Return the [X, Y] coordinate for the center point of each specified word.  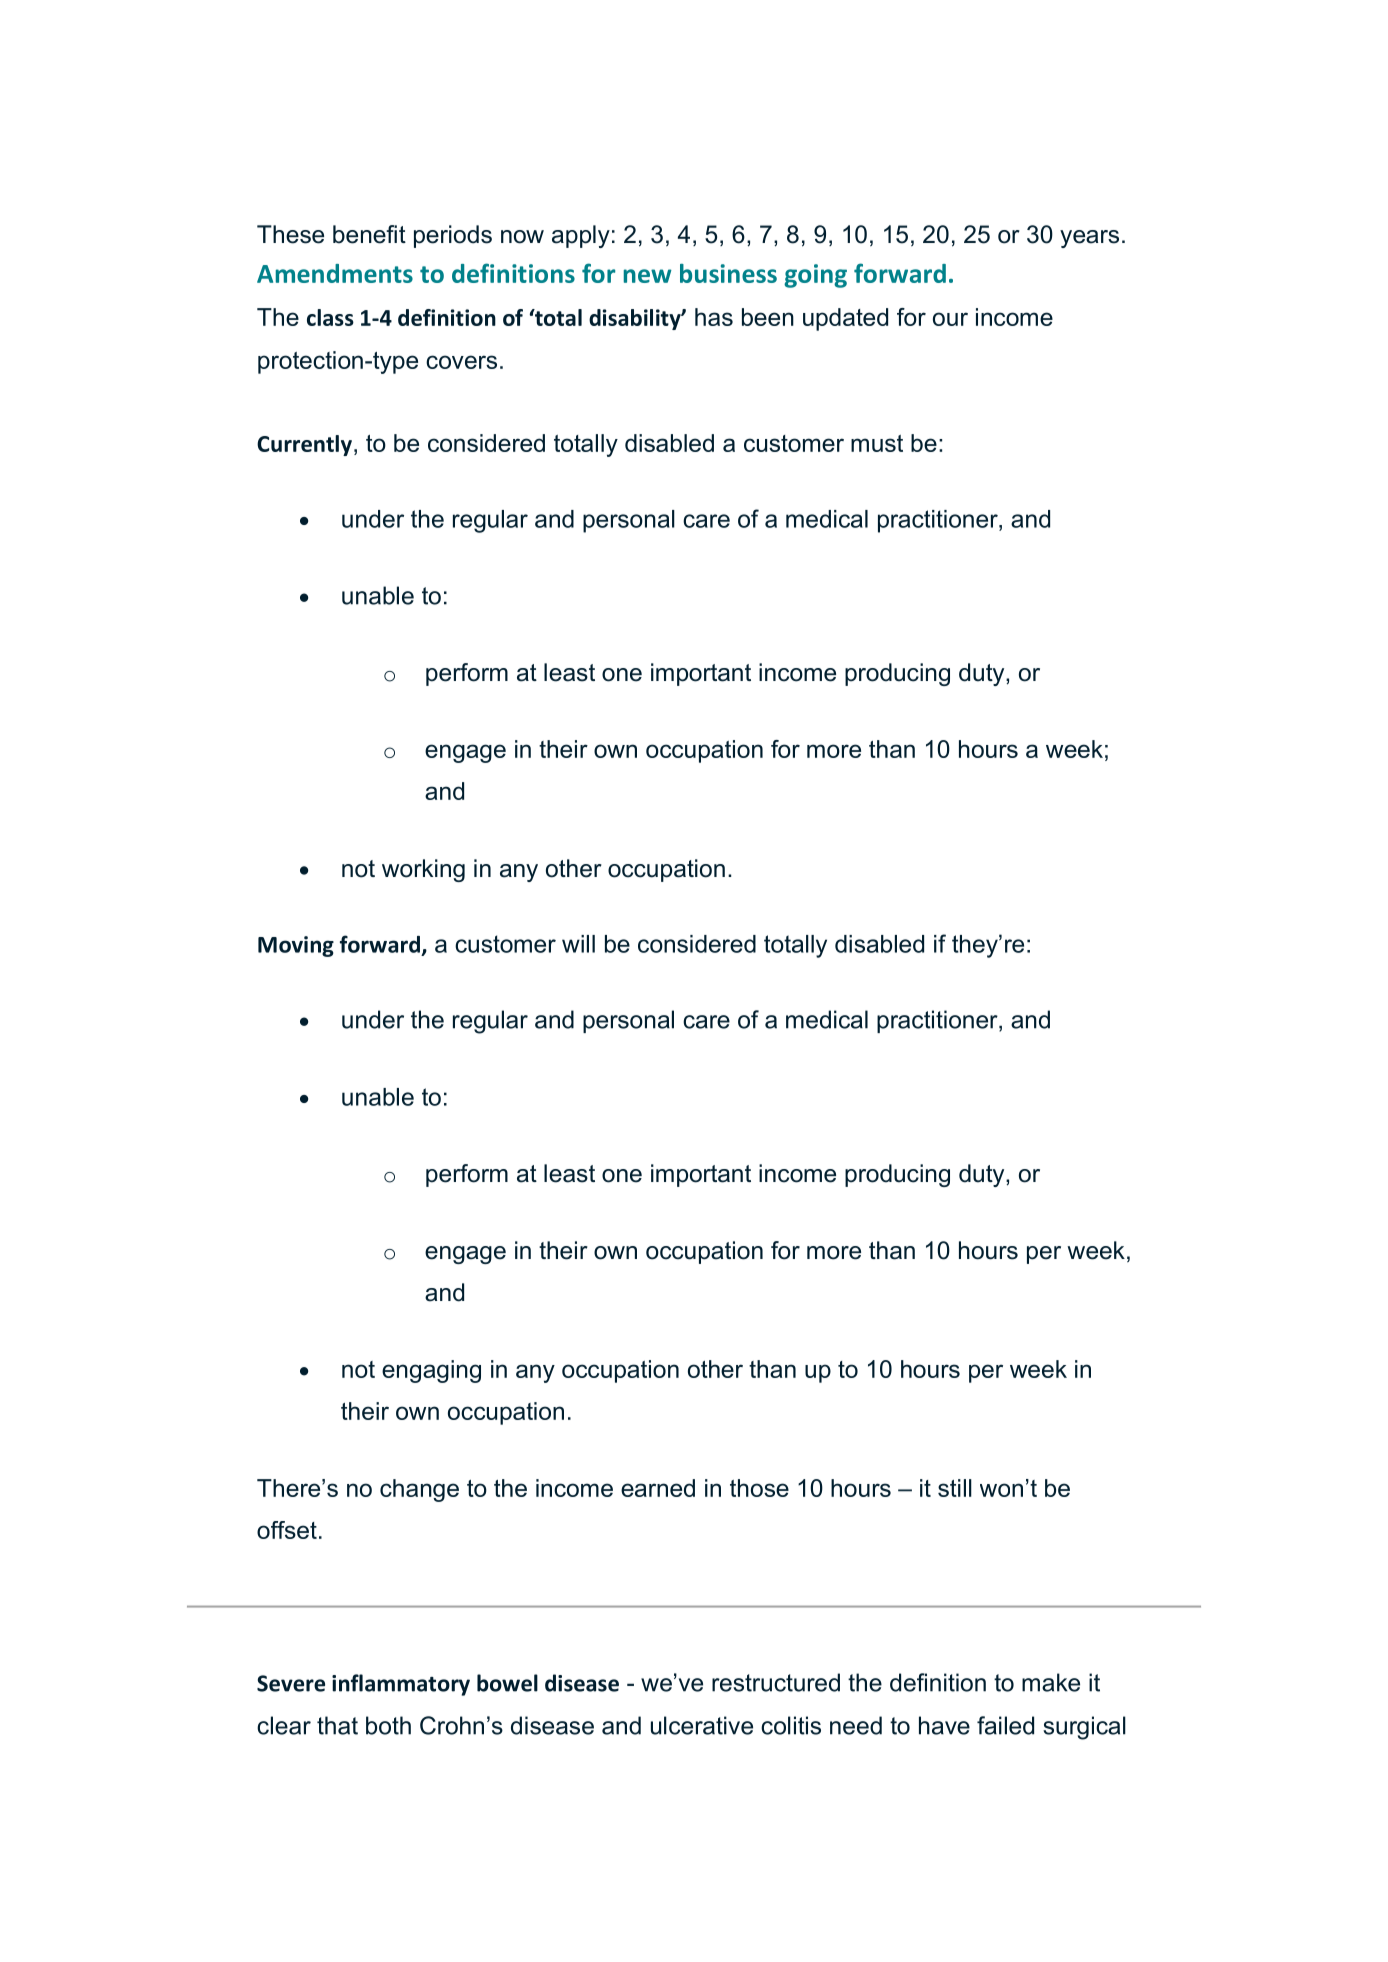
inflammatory [401, 1685]
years [1089, 239]
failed [1005, 1725]
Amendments [335, 273]
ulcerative [702, 1725]
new [648, 276]
